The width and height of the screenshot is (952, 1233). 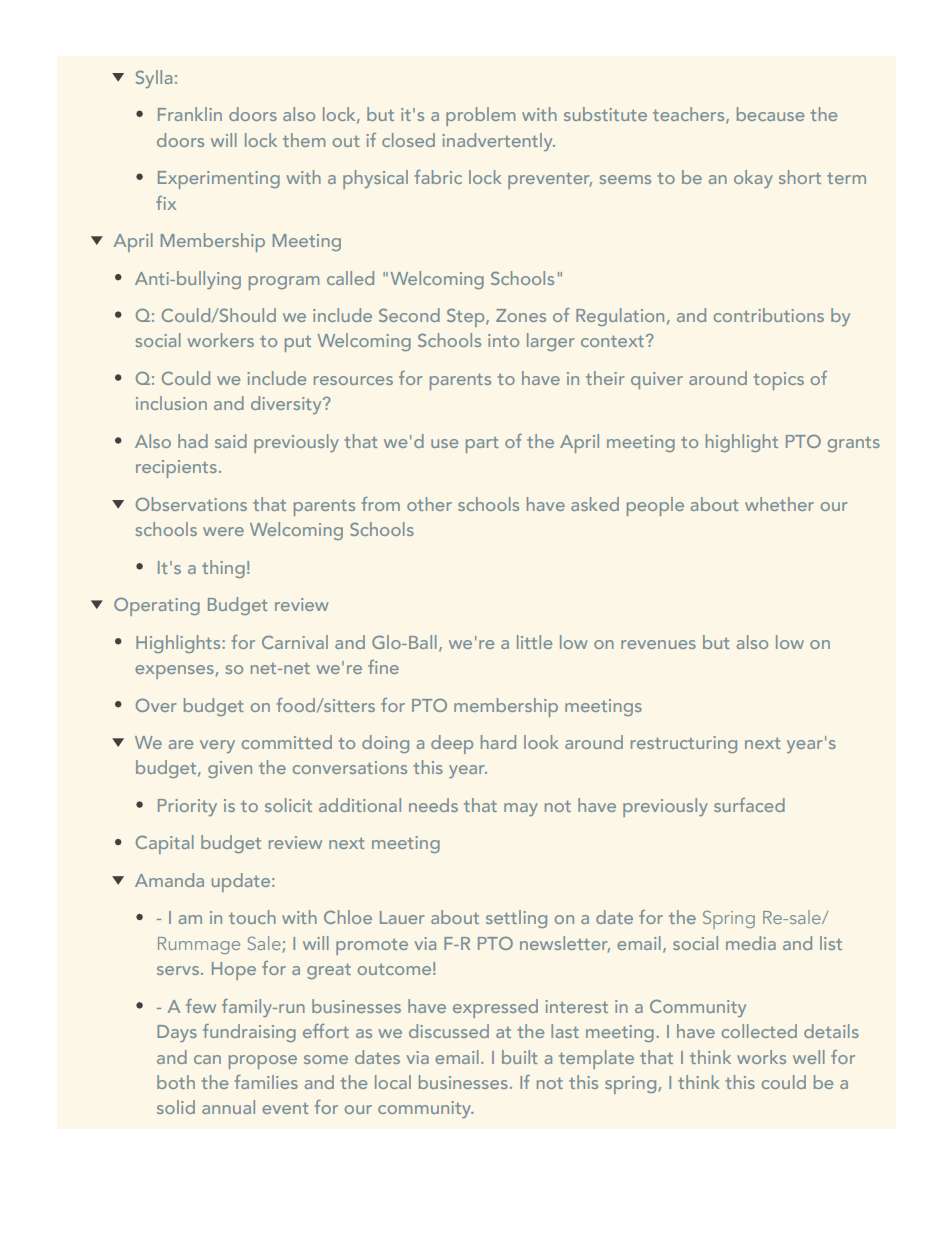 What do you see at coordinates (778, 381) in the screenshot?
I see `topics` at bounding box center [778, 381].
